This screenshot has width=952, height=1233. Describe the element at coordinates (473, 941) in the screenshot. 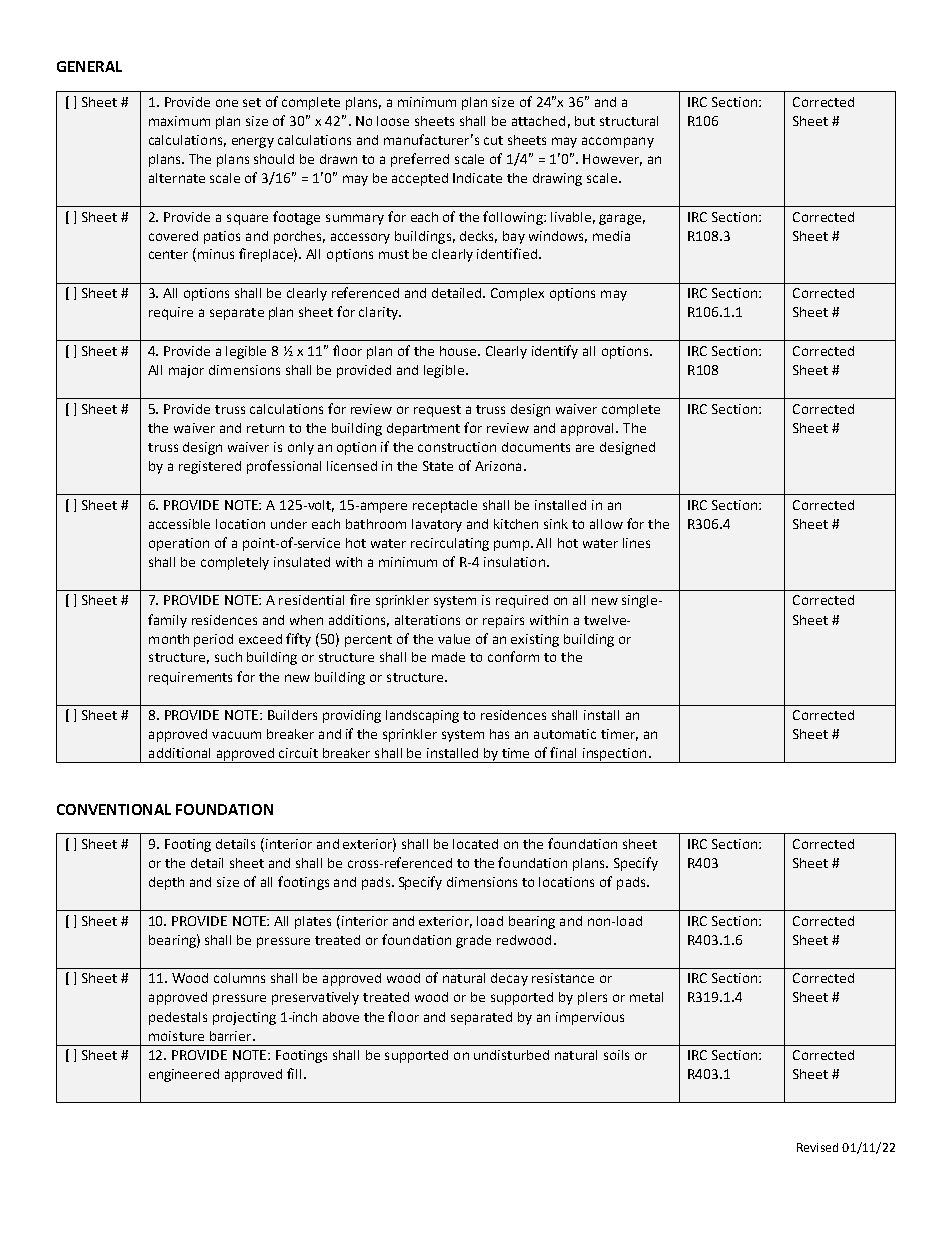

I see `grade` at that location.
